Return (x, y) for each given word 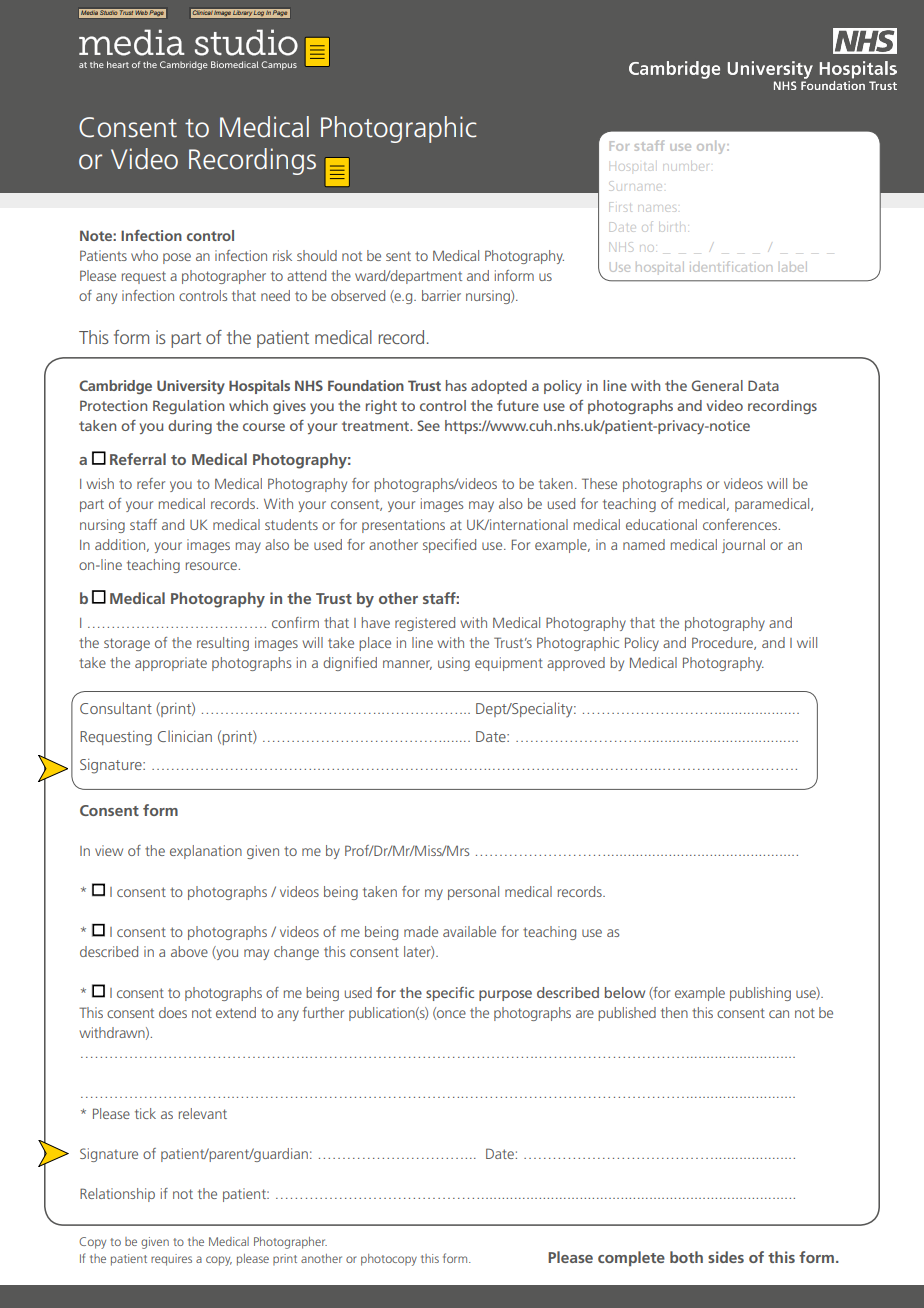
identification (731, 266)
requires (171, 1260)
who (144, 255)
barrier (441, 295)
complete (631, 1258)
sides (726, 1257)
